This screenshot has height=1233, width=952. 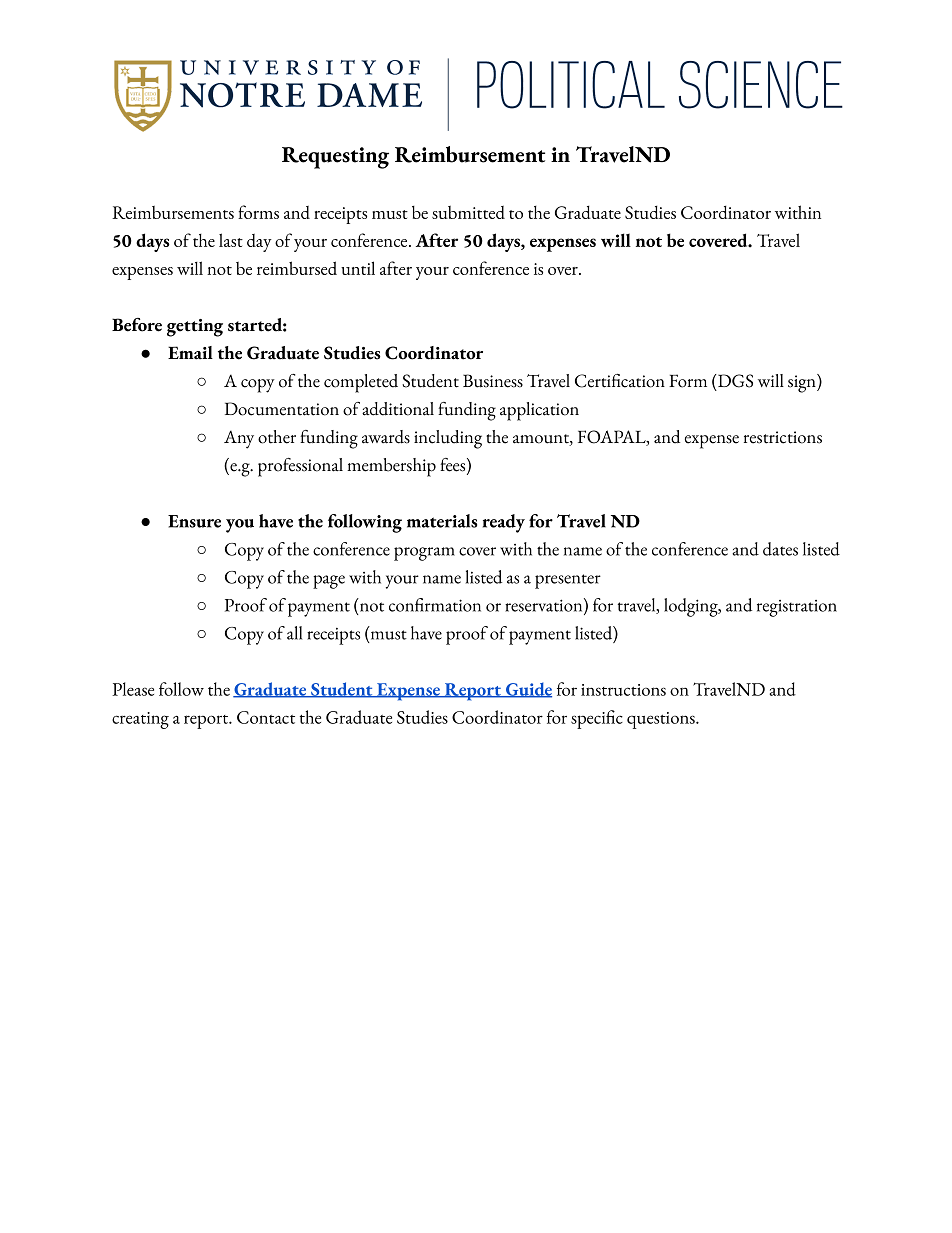 What do you see at coordinates (780, 549) in the screenshot?
I see `dates` at bounding box center [780, 549].
